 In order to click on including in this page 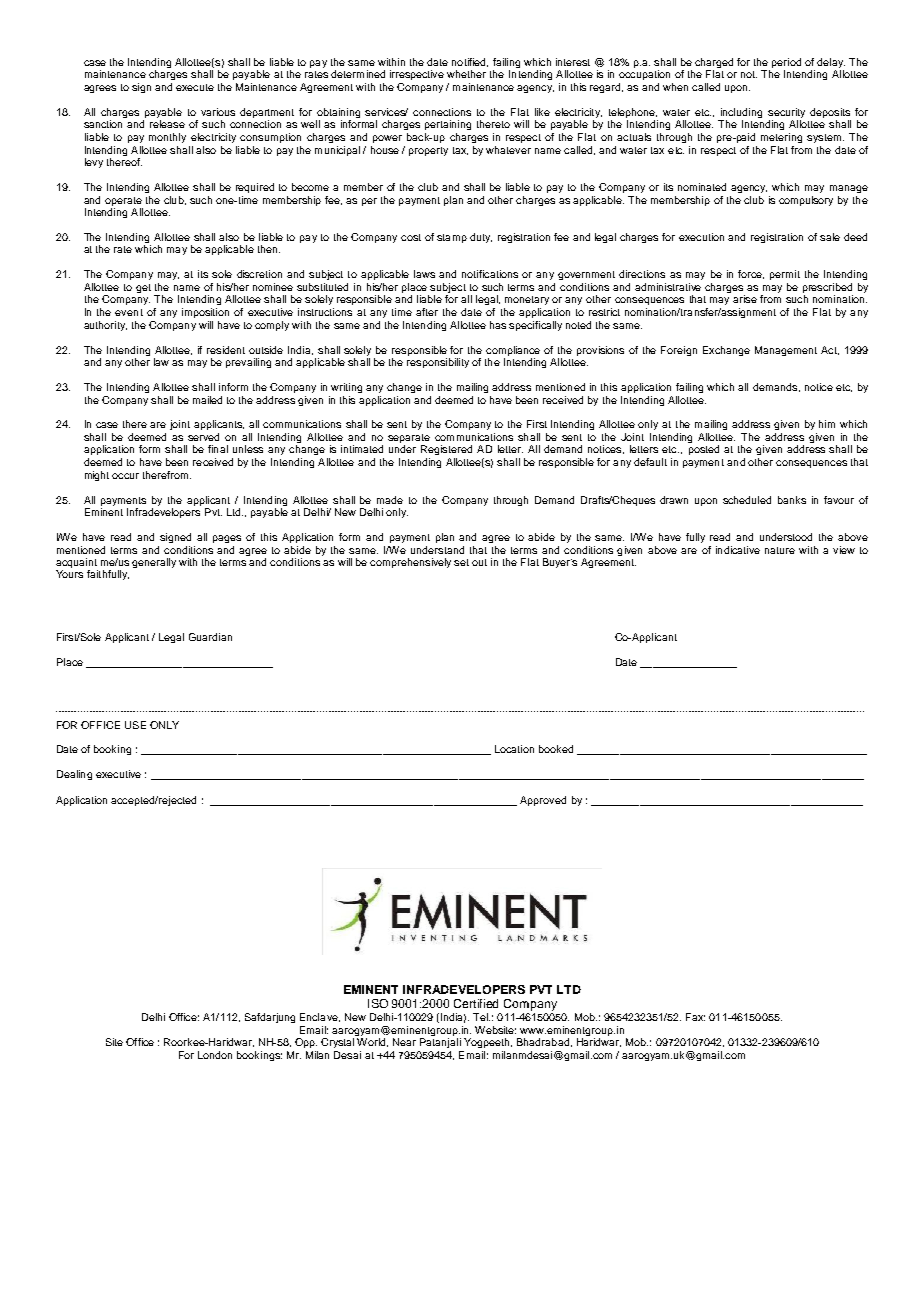, I will do `click(740, 114)`.
